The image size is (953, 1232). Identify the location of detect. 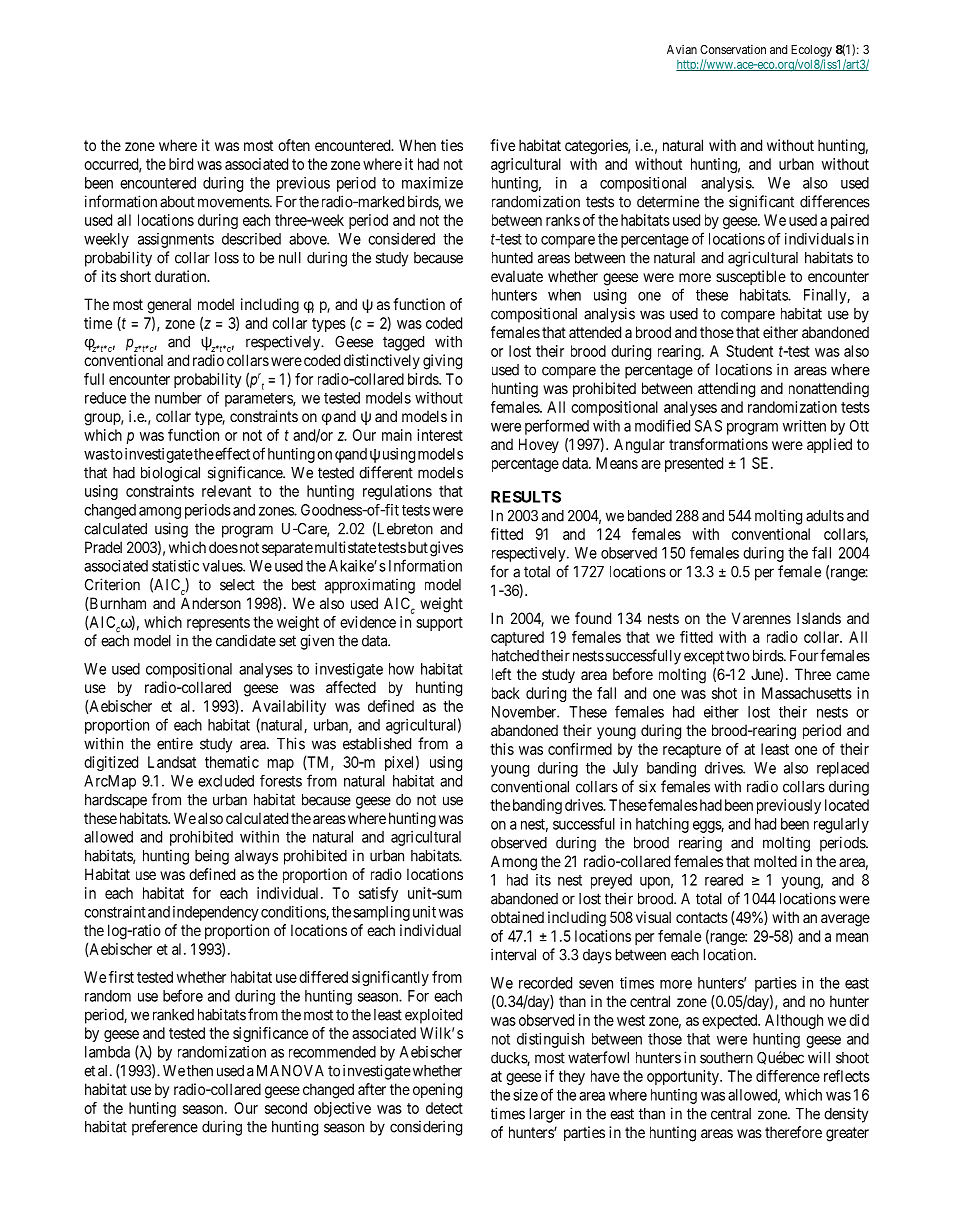
(444, 1108).
